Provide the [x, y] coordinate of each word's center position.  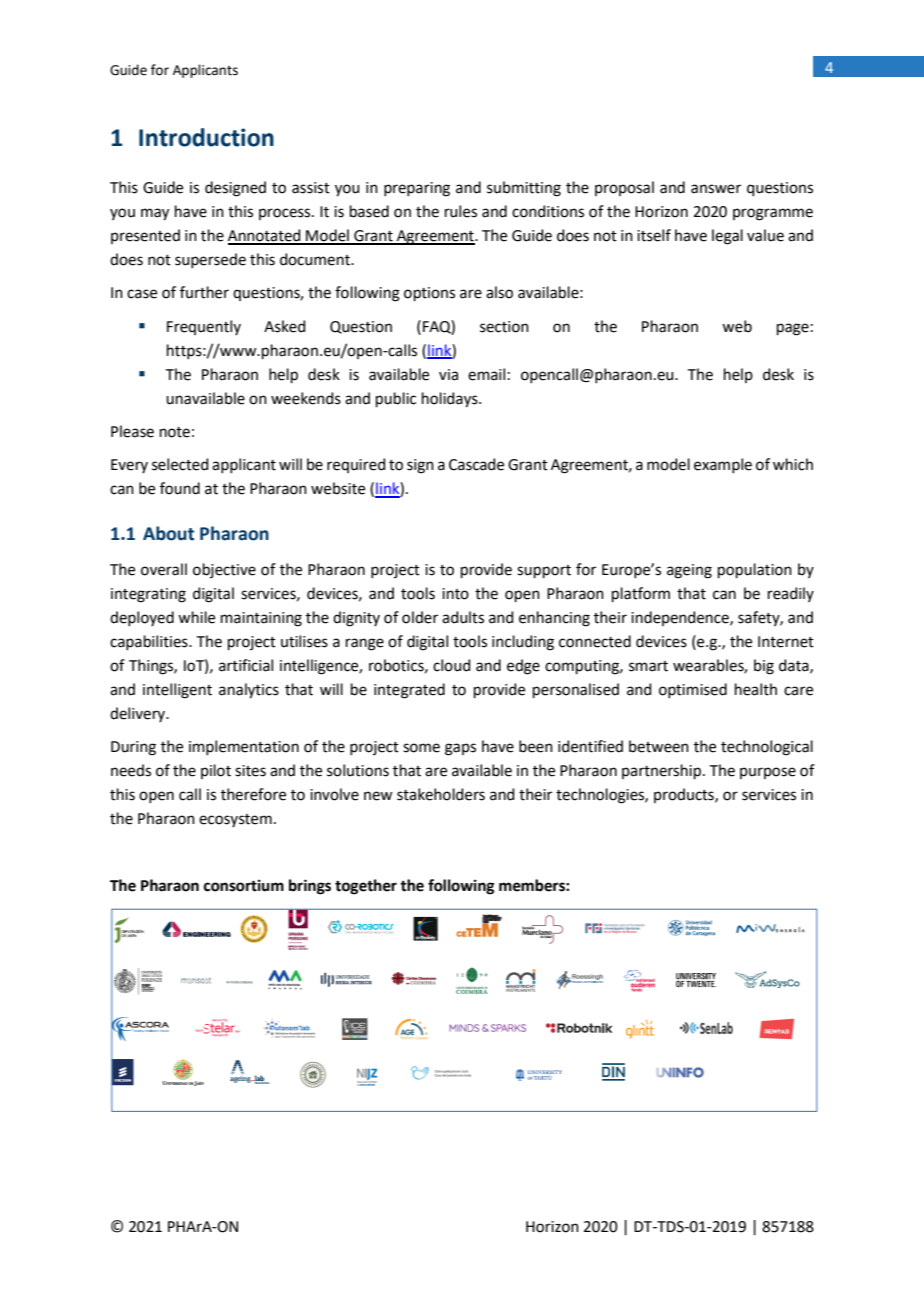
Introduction [206, 137]
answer [716, 189]
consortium [244, 885]
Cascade [476, 464]
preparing [417, 189]
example [723, 465]
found [180, 488]
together [366, 887]
